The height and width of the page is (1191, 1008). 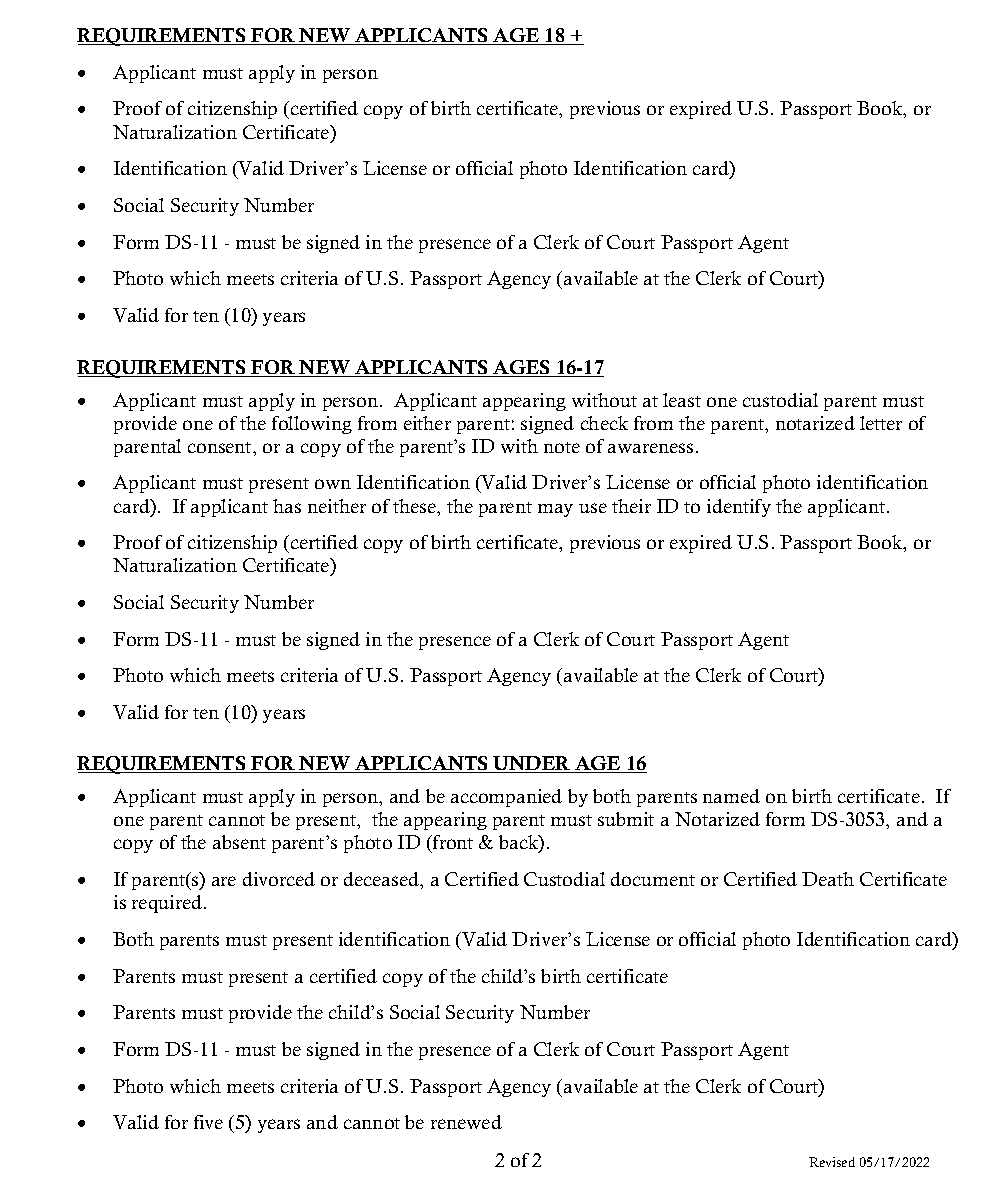 What do you see at coordinates (466, 1122) in the page?
I see `renewed` at bounding box center [466, 1122].
